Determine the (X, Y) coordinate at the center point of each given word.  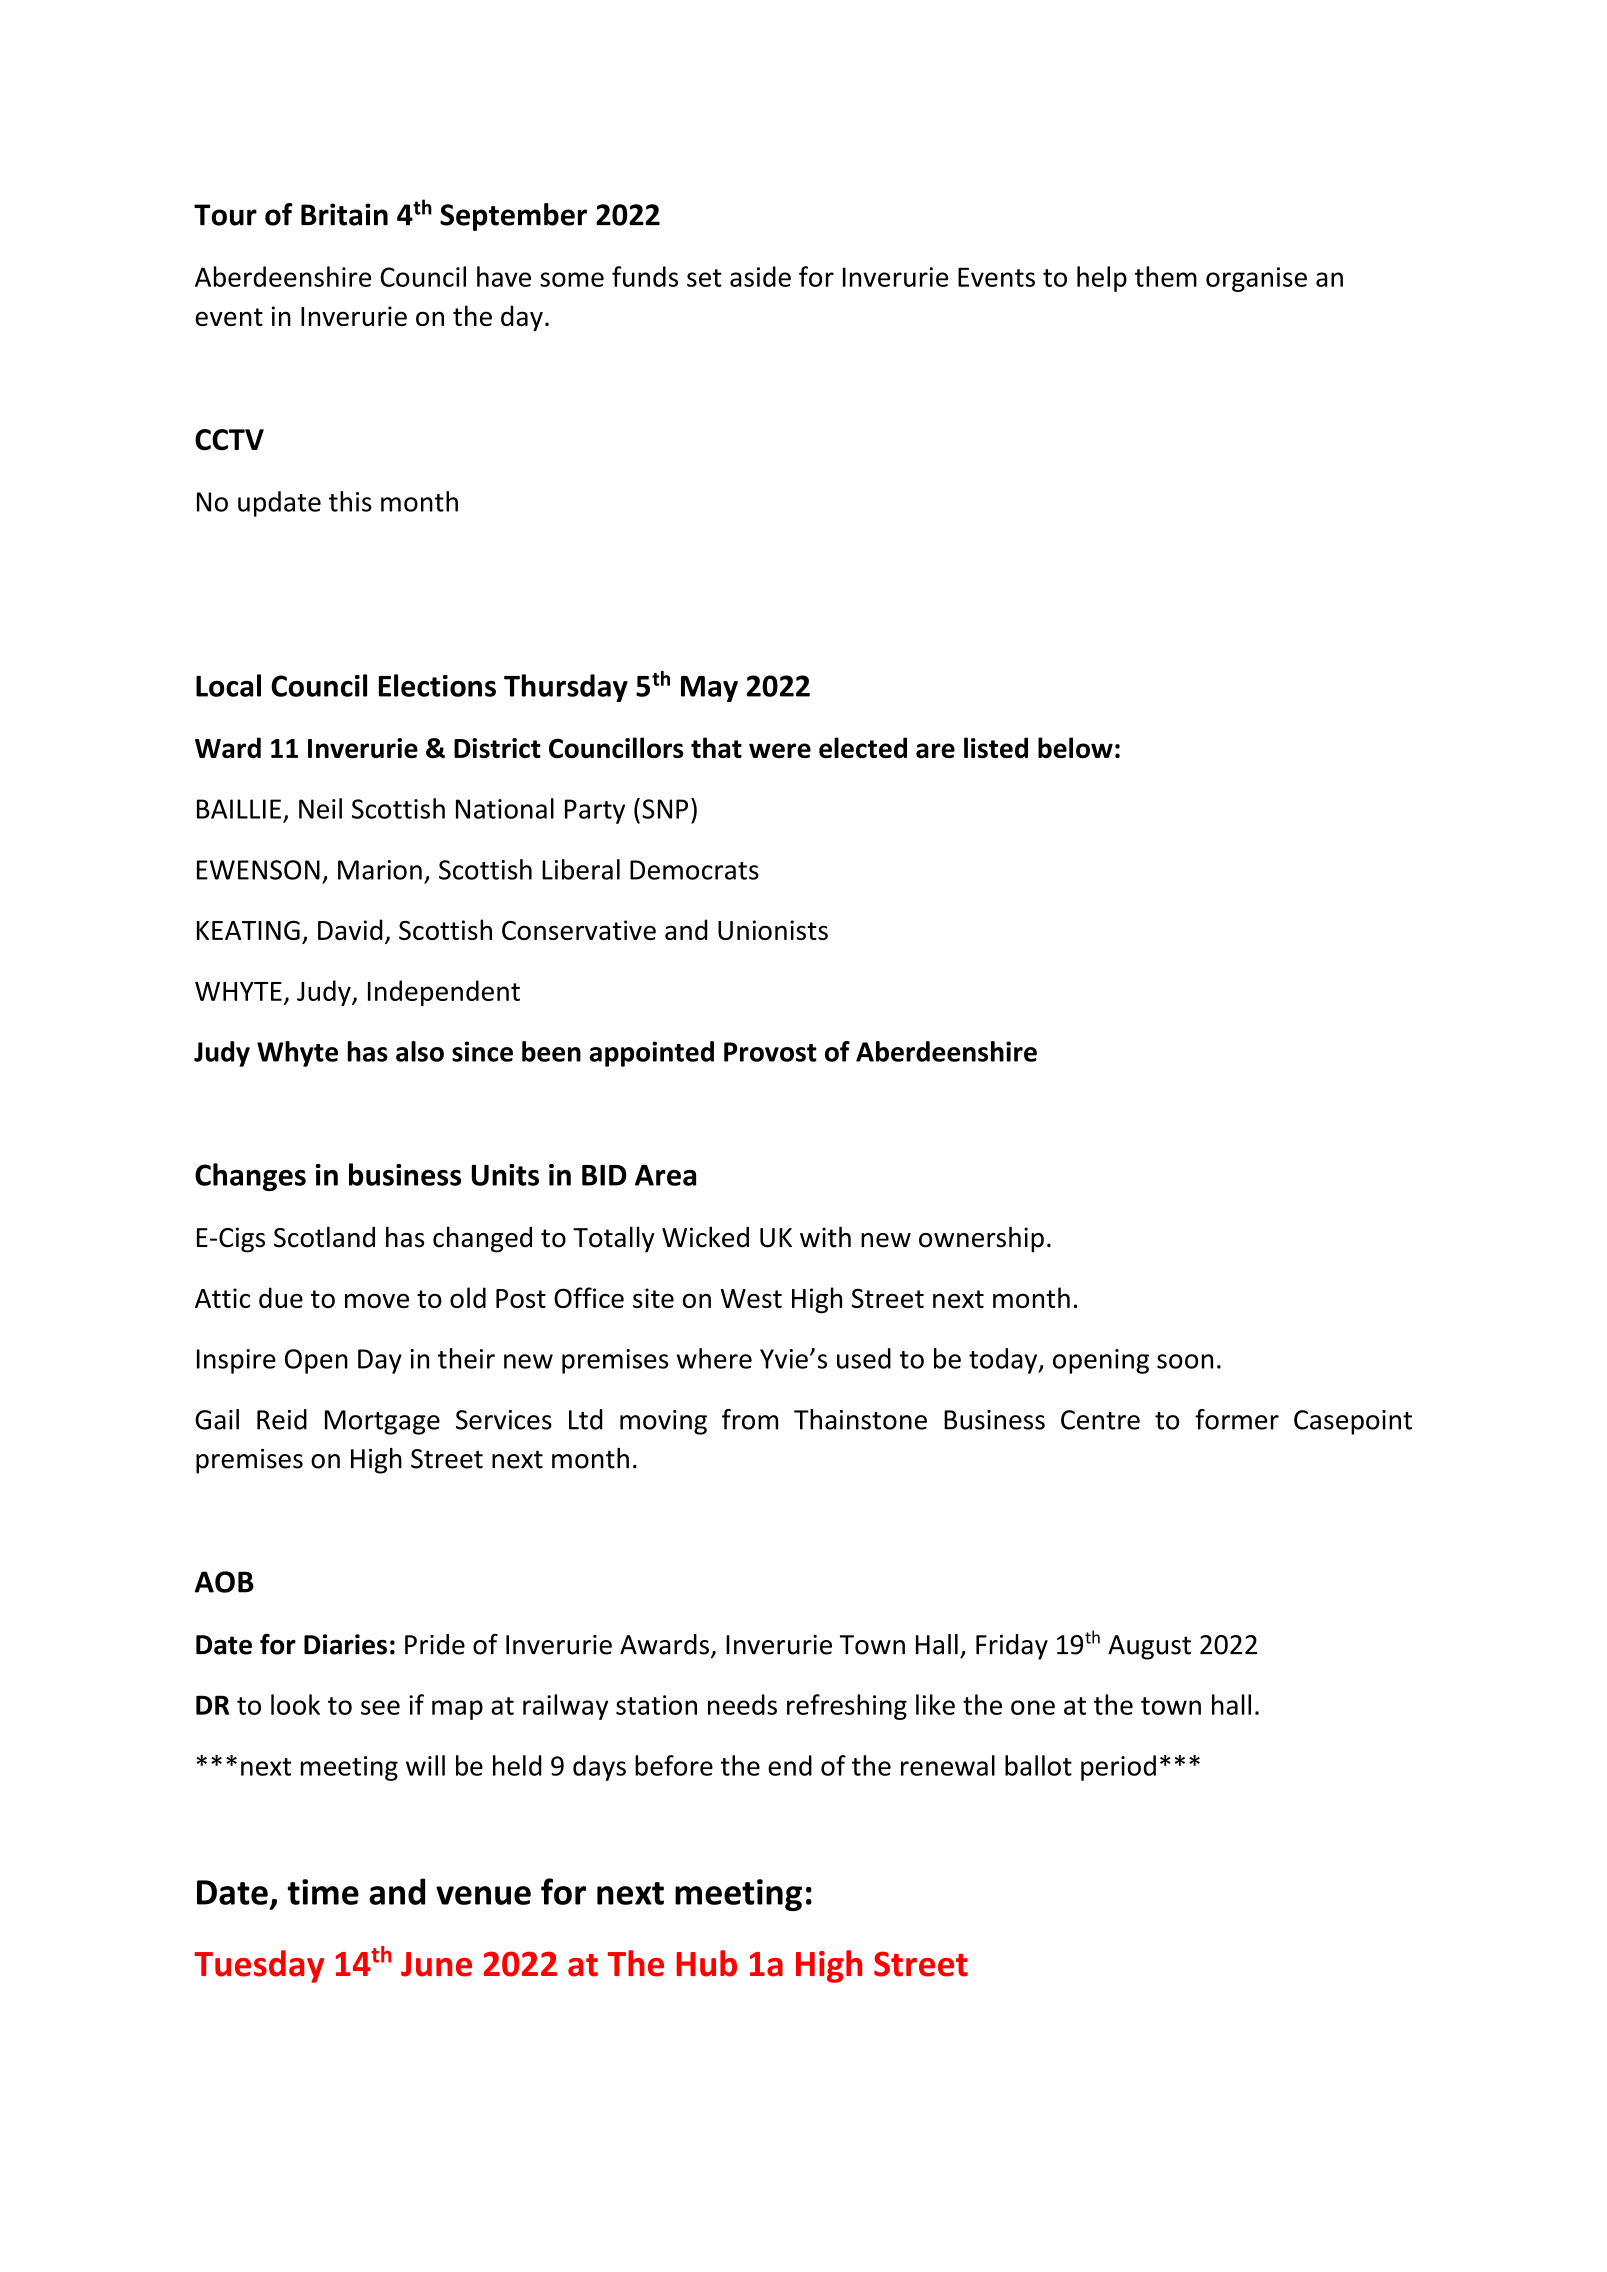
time (323, 1892)
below (1075, 748)
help (1102, 279)
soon (1185, 1361)
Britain (344, 214)
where (714, 1358)
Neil (320, 808)
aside (760, 276)
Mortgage (382, 1422)
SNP (665, 809)
